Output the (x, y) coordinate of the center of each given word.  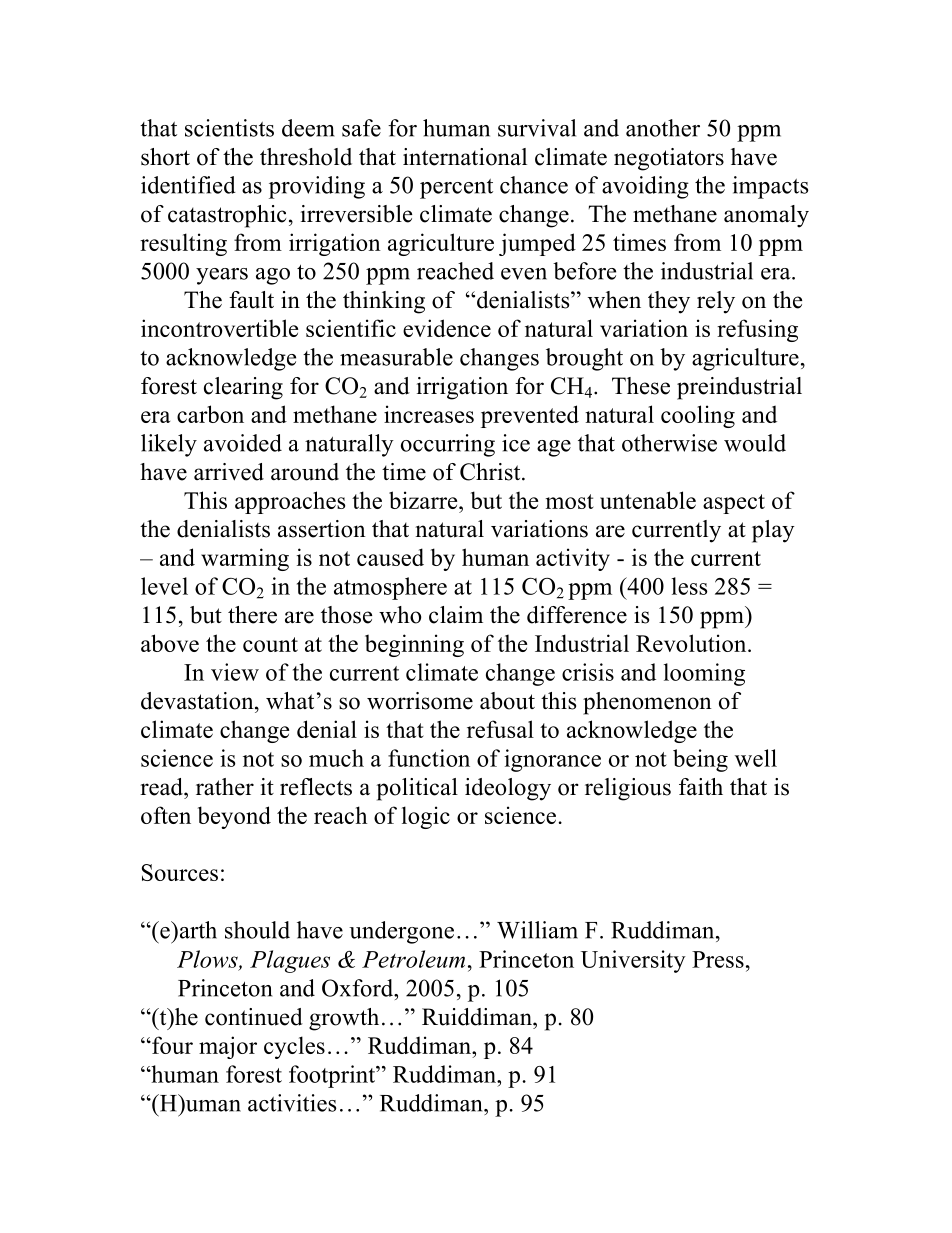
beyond (234, 817)
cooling (698, 416)
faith (701, 786)
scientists (229, 128)
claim (456, 615)
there (252, 615)
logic (426, 817)
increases (429, 414)
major (228, 1047)
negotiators (669, 159)
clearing (243, 388)
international (465, 157)
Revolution (692, 643)
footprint (333, 1076)
